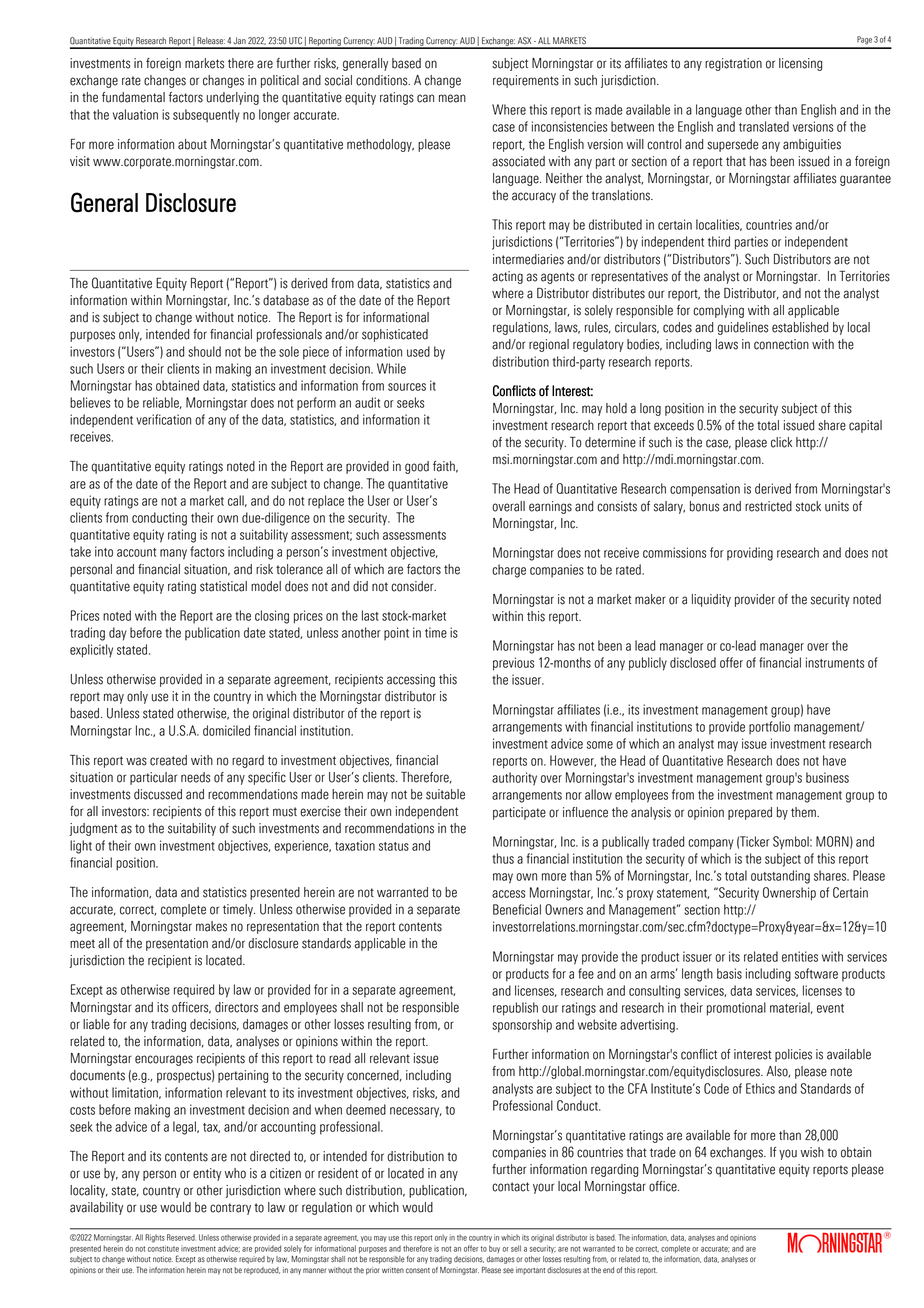  Describe the element at coordinates (517, 909) in the screenshot. I see `Beneficial` at that location.
